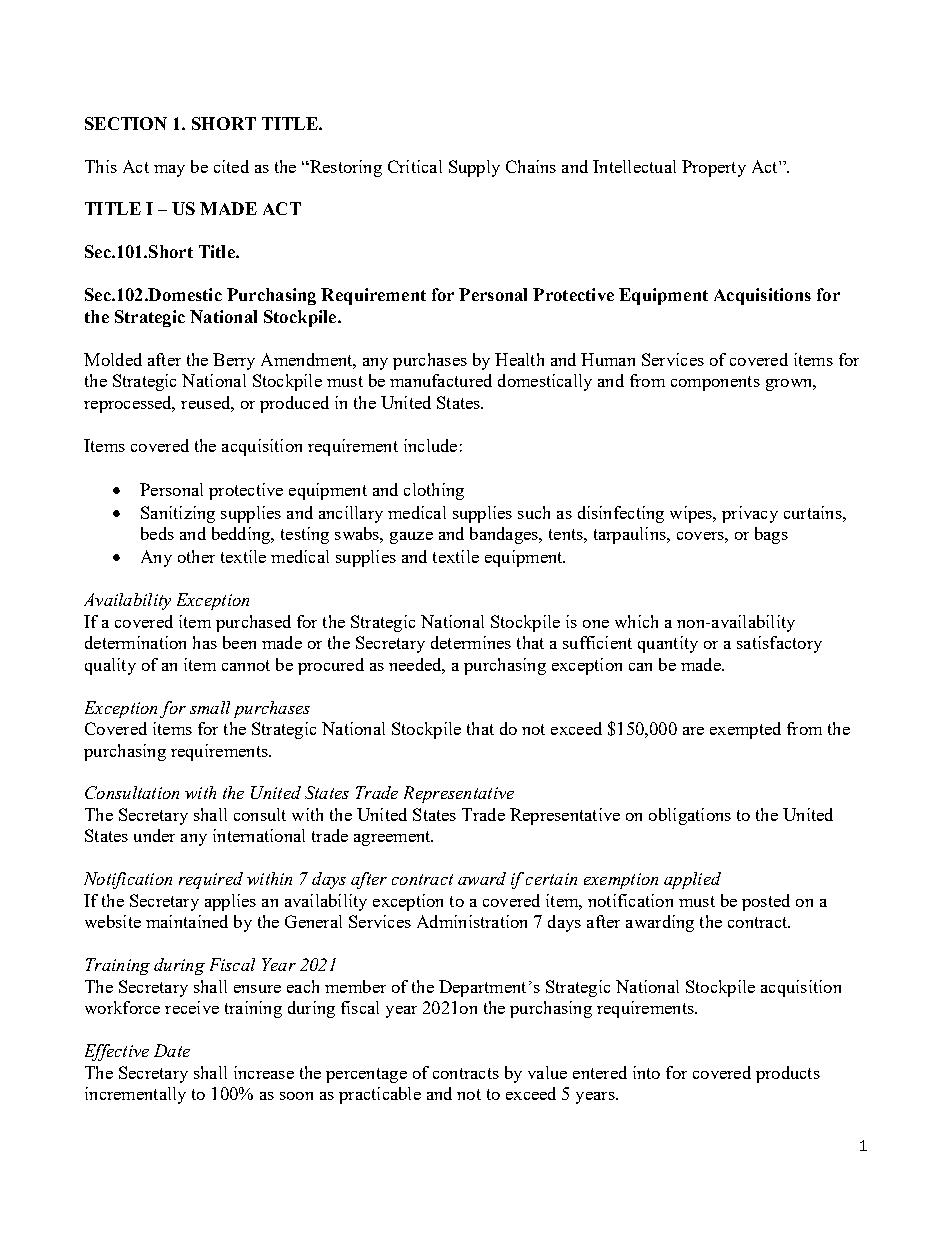  What do you see at coordinates (441, 380) in the image?
I see `manufactured` at bounding box center [441, 380].
